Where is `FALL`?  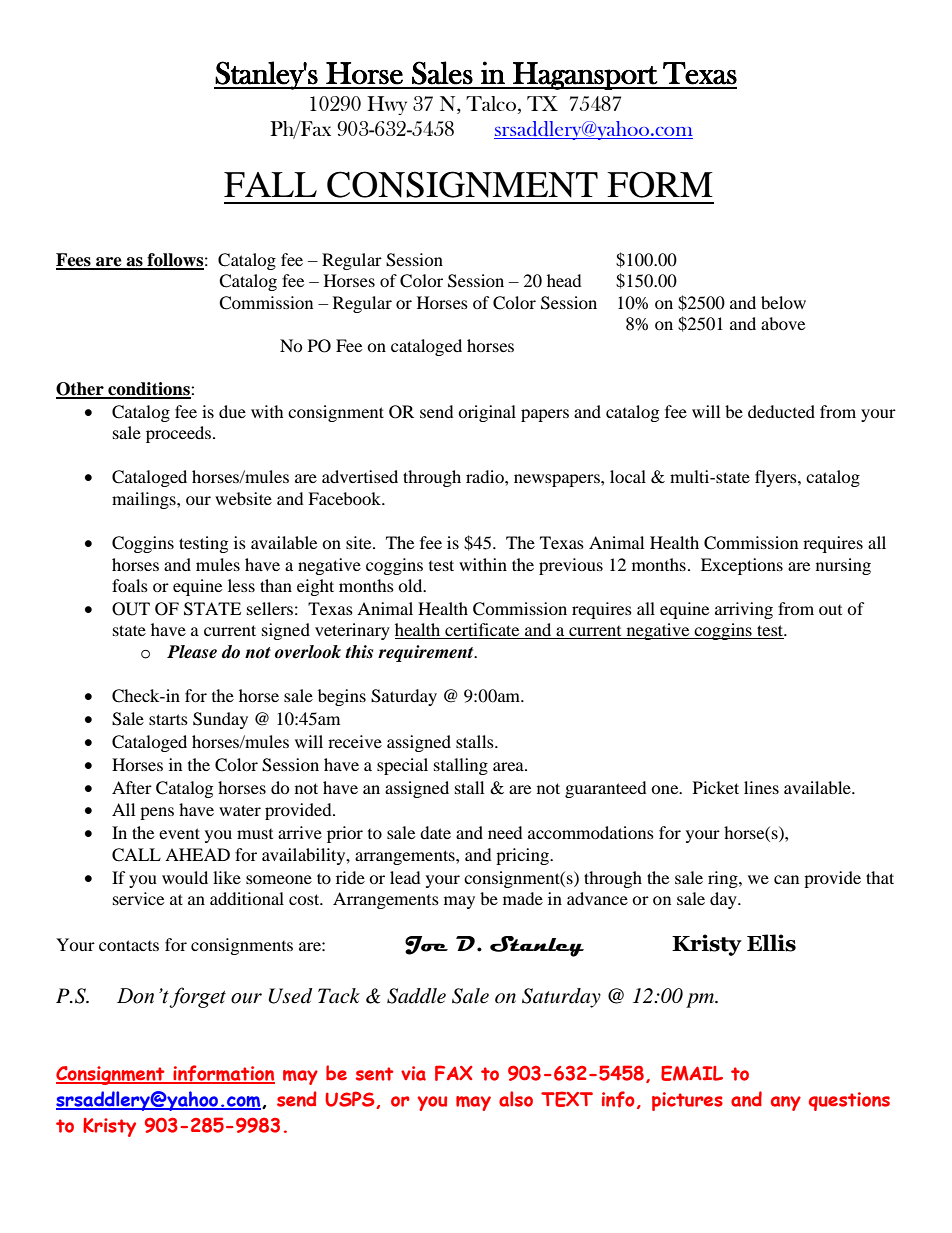
FALL is located at coordinates (270, 184).
